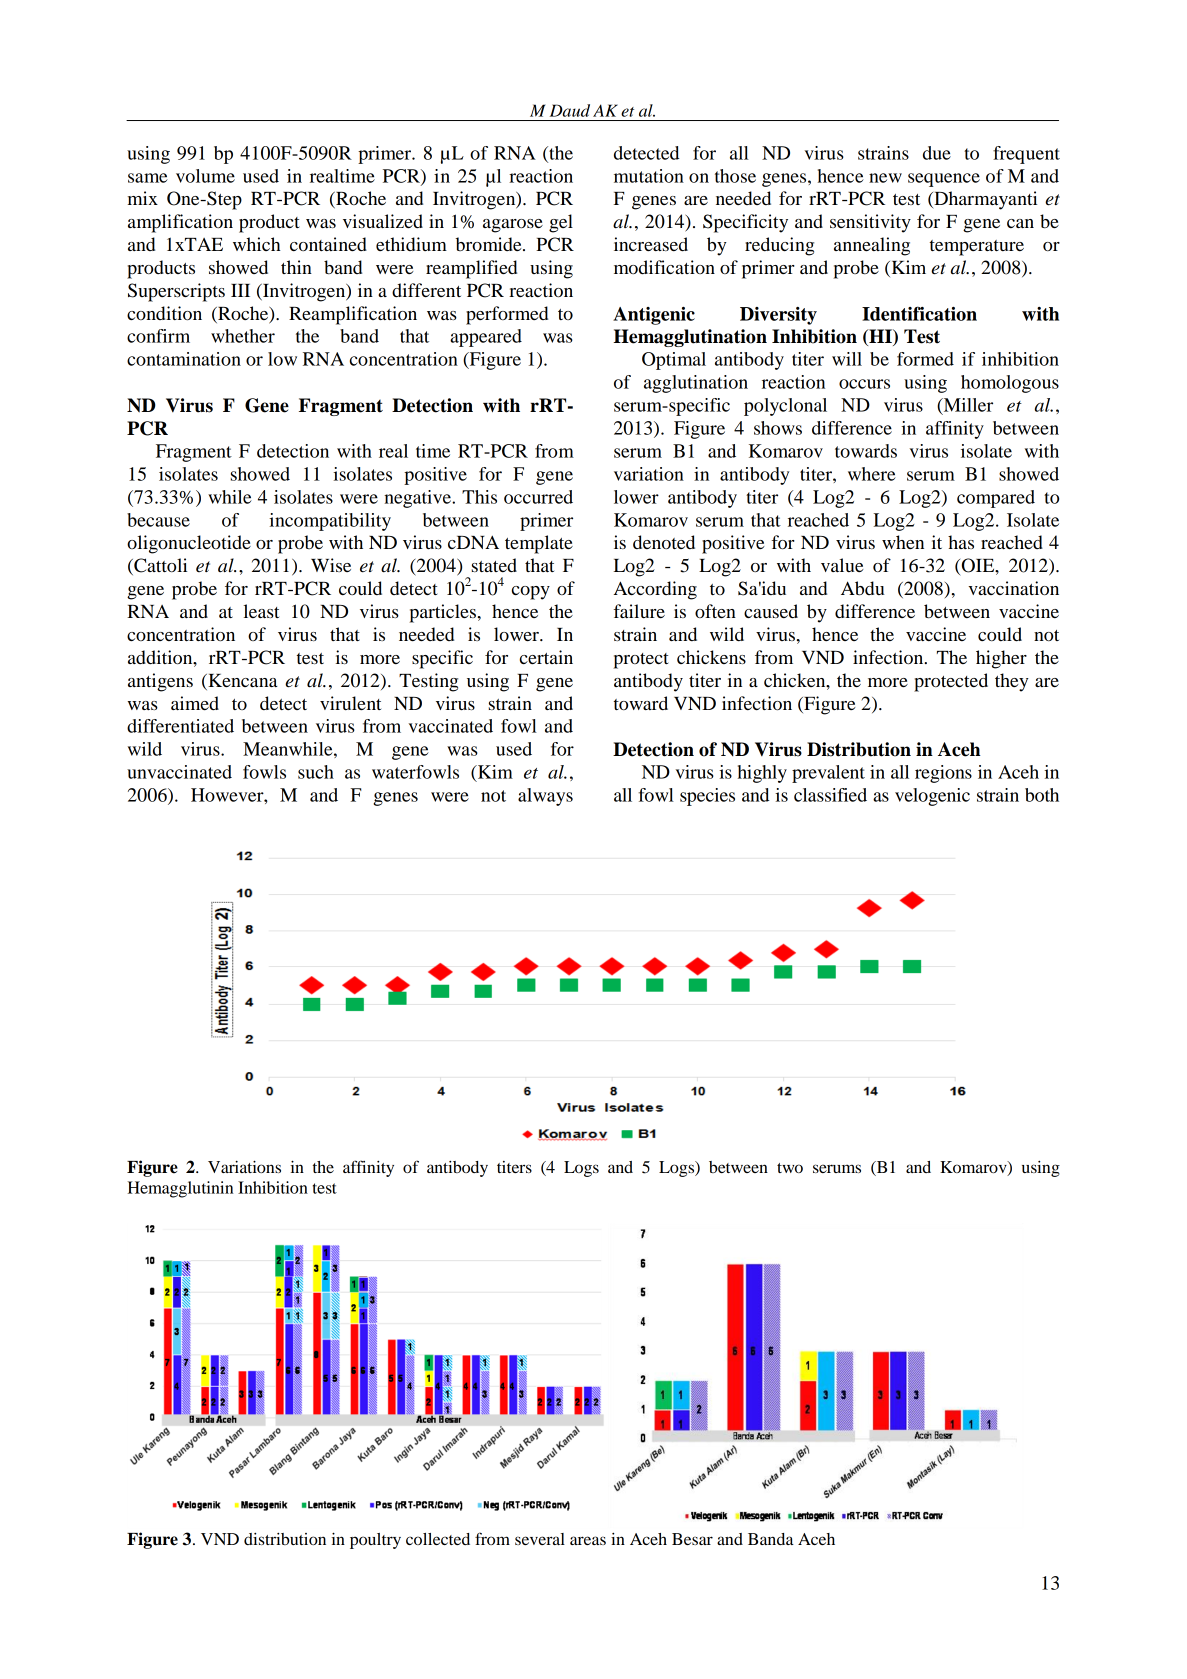 The height and width of the screenshot is (1679, 1187). What do you see at coordinates (316, 772) in the screenshot?
I see `such` at bounding box center [316, 772].
